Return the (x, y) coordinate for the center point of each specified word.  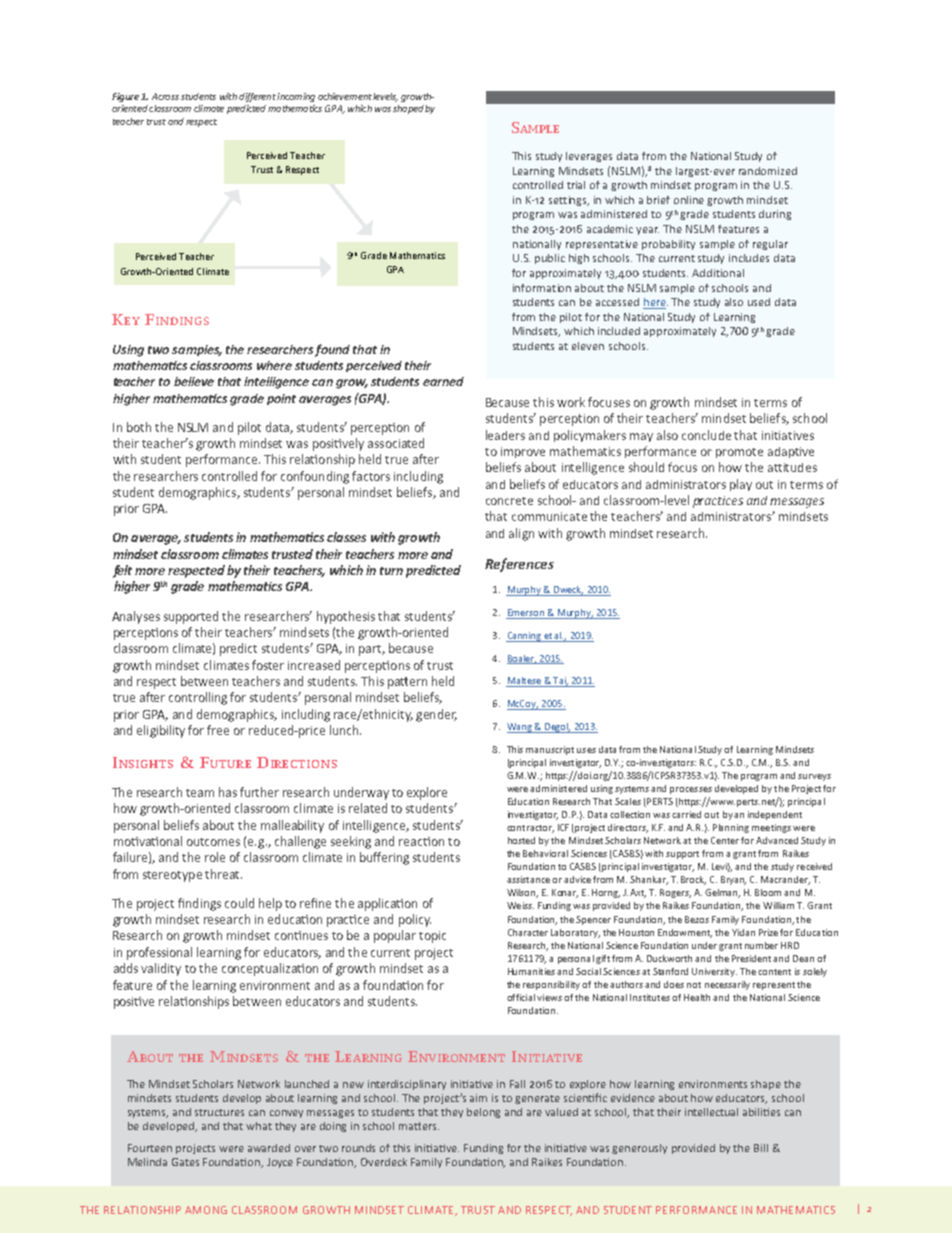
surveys (814, 777)
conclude (706, 435)
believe (194, 381)
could (239, 903)
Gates (185, 1162)
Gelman (722, 893)
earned (443, 381)
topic (432, 937)
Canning (524, 637)
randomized (768, 171)
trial (576, 185)
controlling (198, 698)
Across (165, 96)
